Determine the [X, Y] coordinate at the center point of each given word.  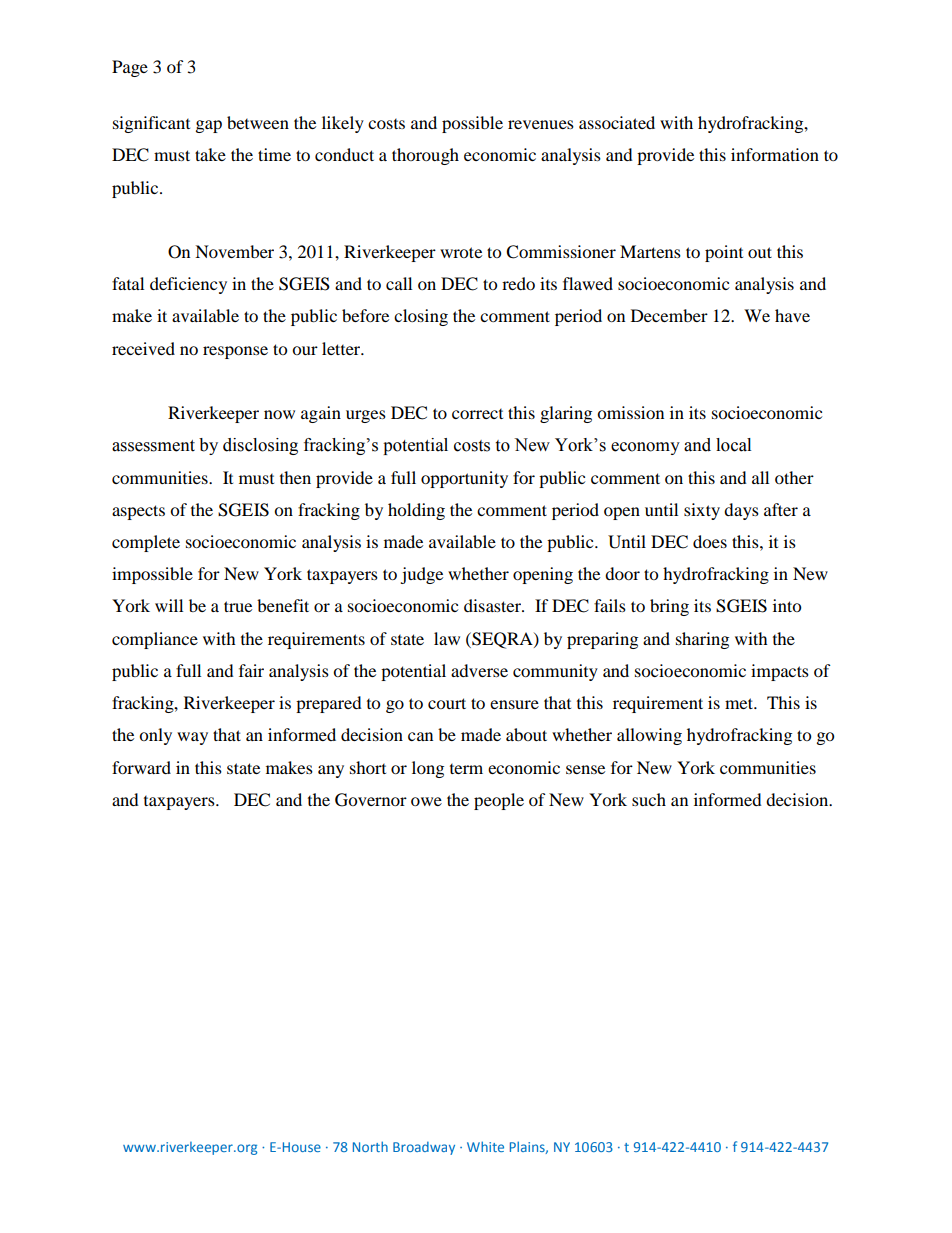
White [485, 1146]
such [649, 799]
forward [141, 767]
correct [477, 414]
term [466, 769]
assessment [153, 446]
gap [209, 126]
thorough [425, 156]
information [775, 154]
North [370, 1146]
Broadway [424, 1148]
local [733, 445]
